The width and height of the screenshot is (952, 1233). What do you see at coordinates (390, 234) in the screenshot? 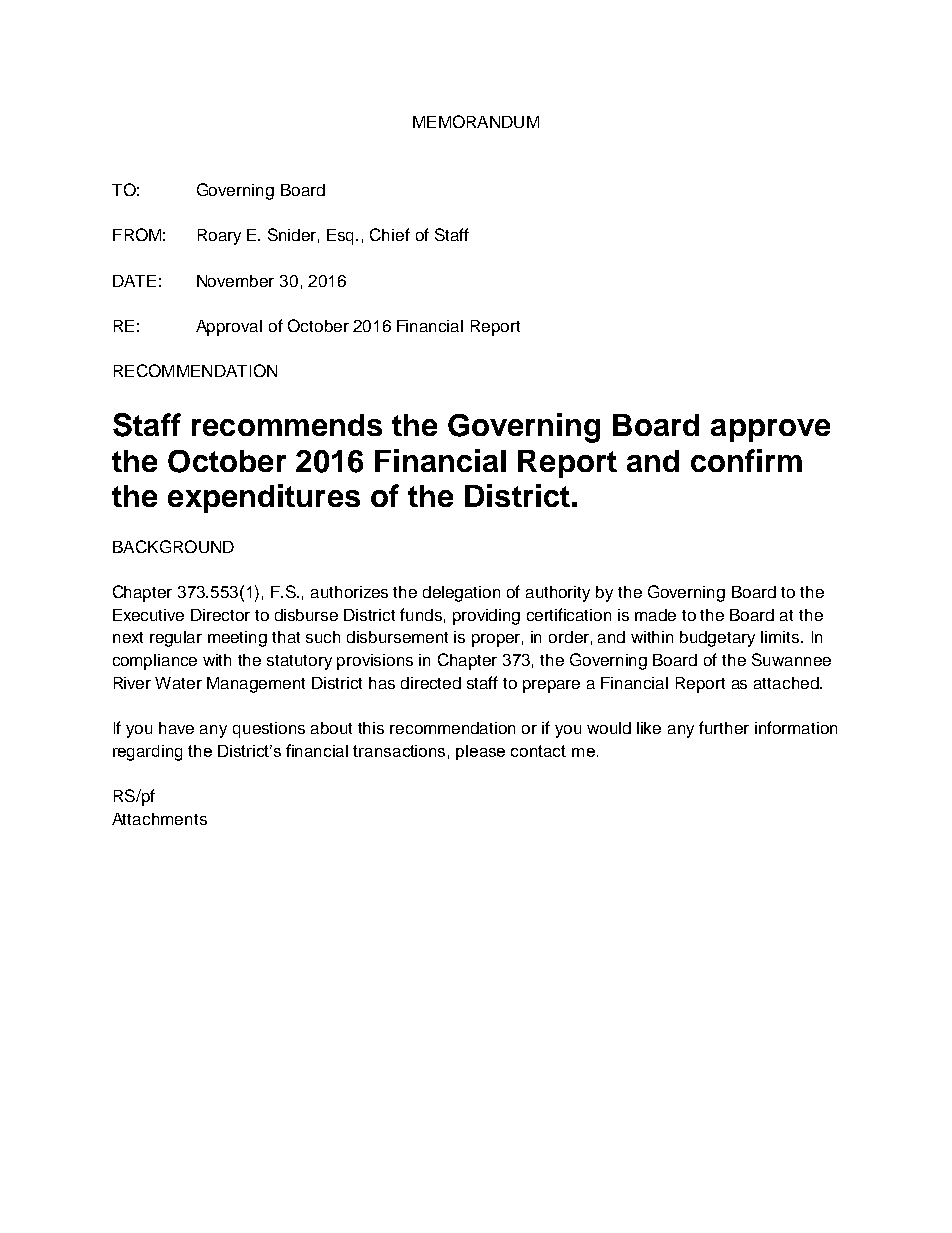
I see `Chief` at bounding box center [390, 234].
